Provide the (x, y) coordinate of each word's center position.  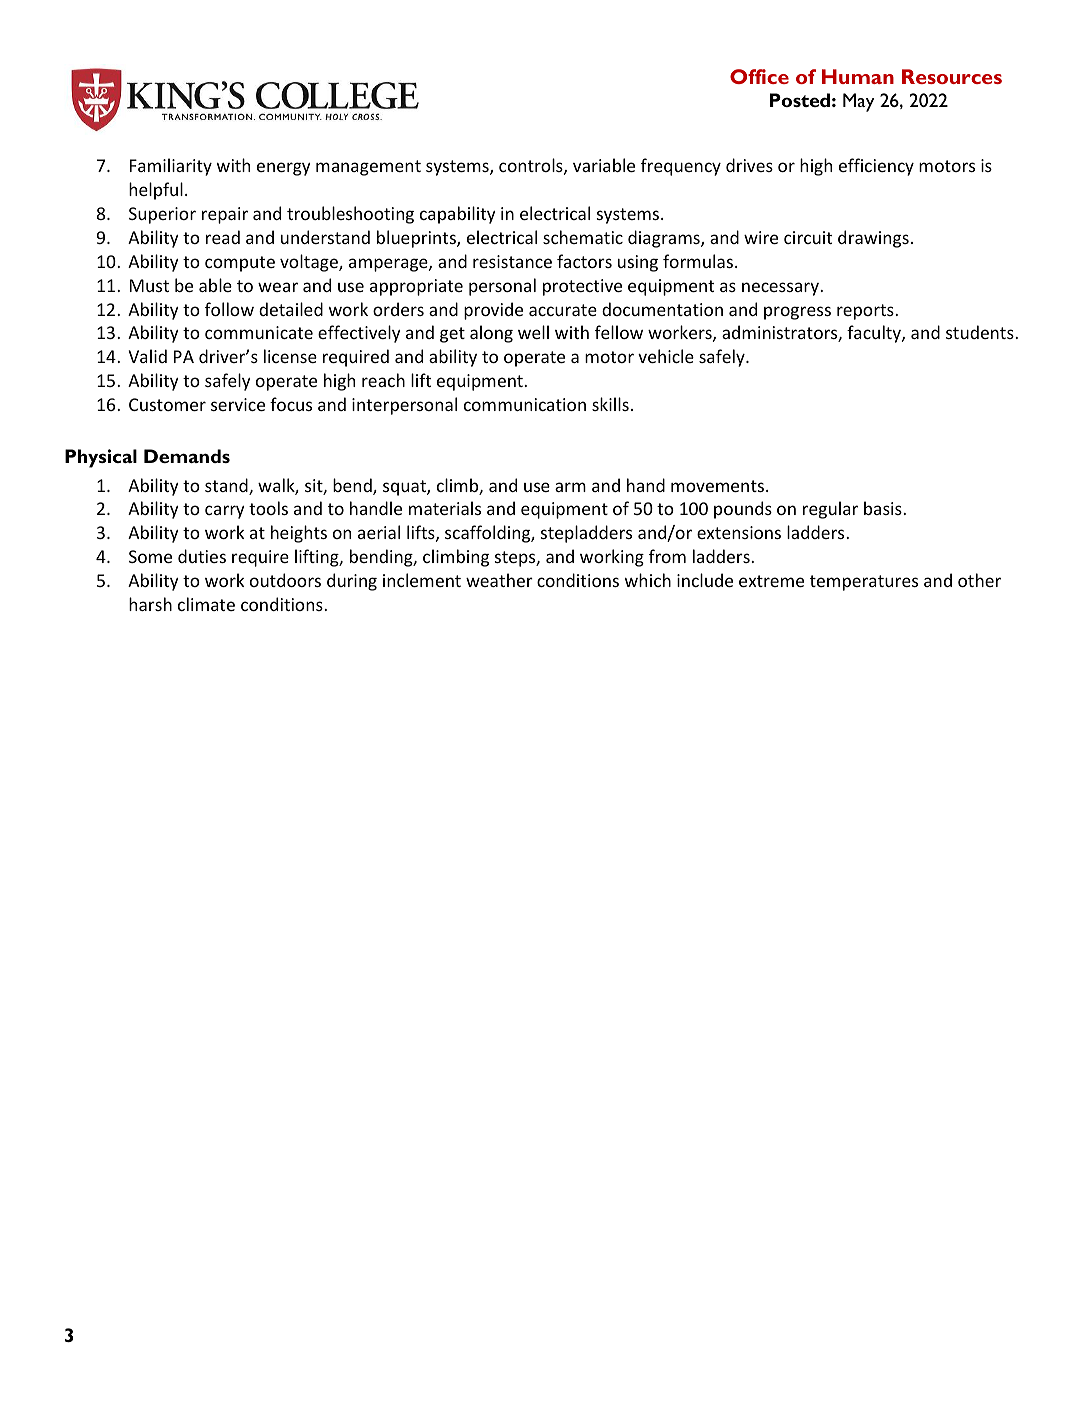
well (533, 332)
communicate (259, 332)
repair (225, 215)
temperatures (864, 583)
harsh (150, 604)
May (858, 102)
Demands (187, 456)
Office (759, 76)
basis (884, 508)
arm (570, 487)
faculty (875, 334)
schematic (583, 237)
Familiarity (171, 167)
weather (499, 580)
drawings (873, 239)
